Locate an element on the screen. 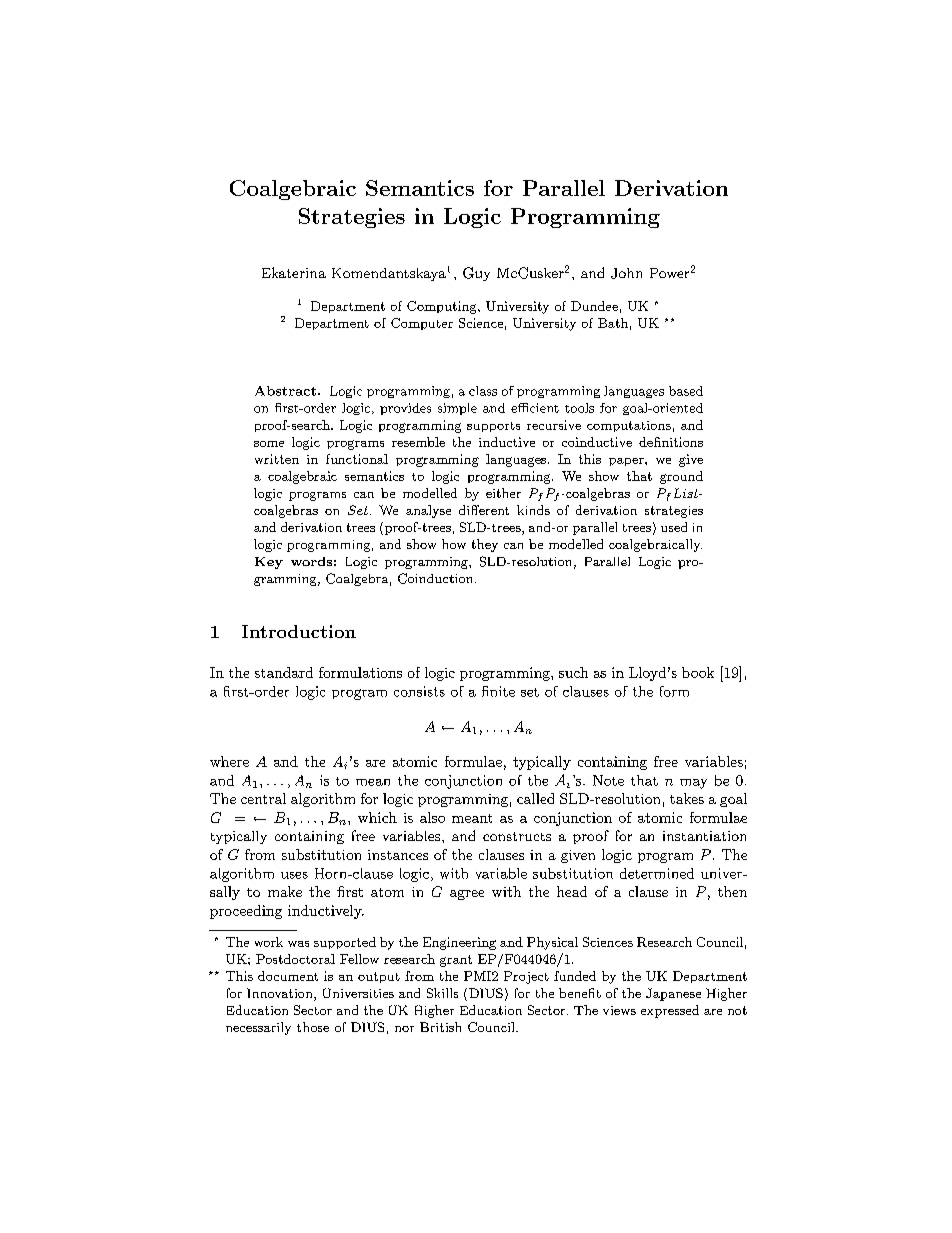  John is located at coordinates (626, 273).
